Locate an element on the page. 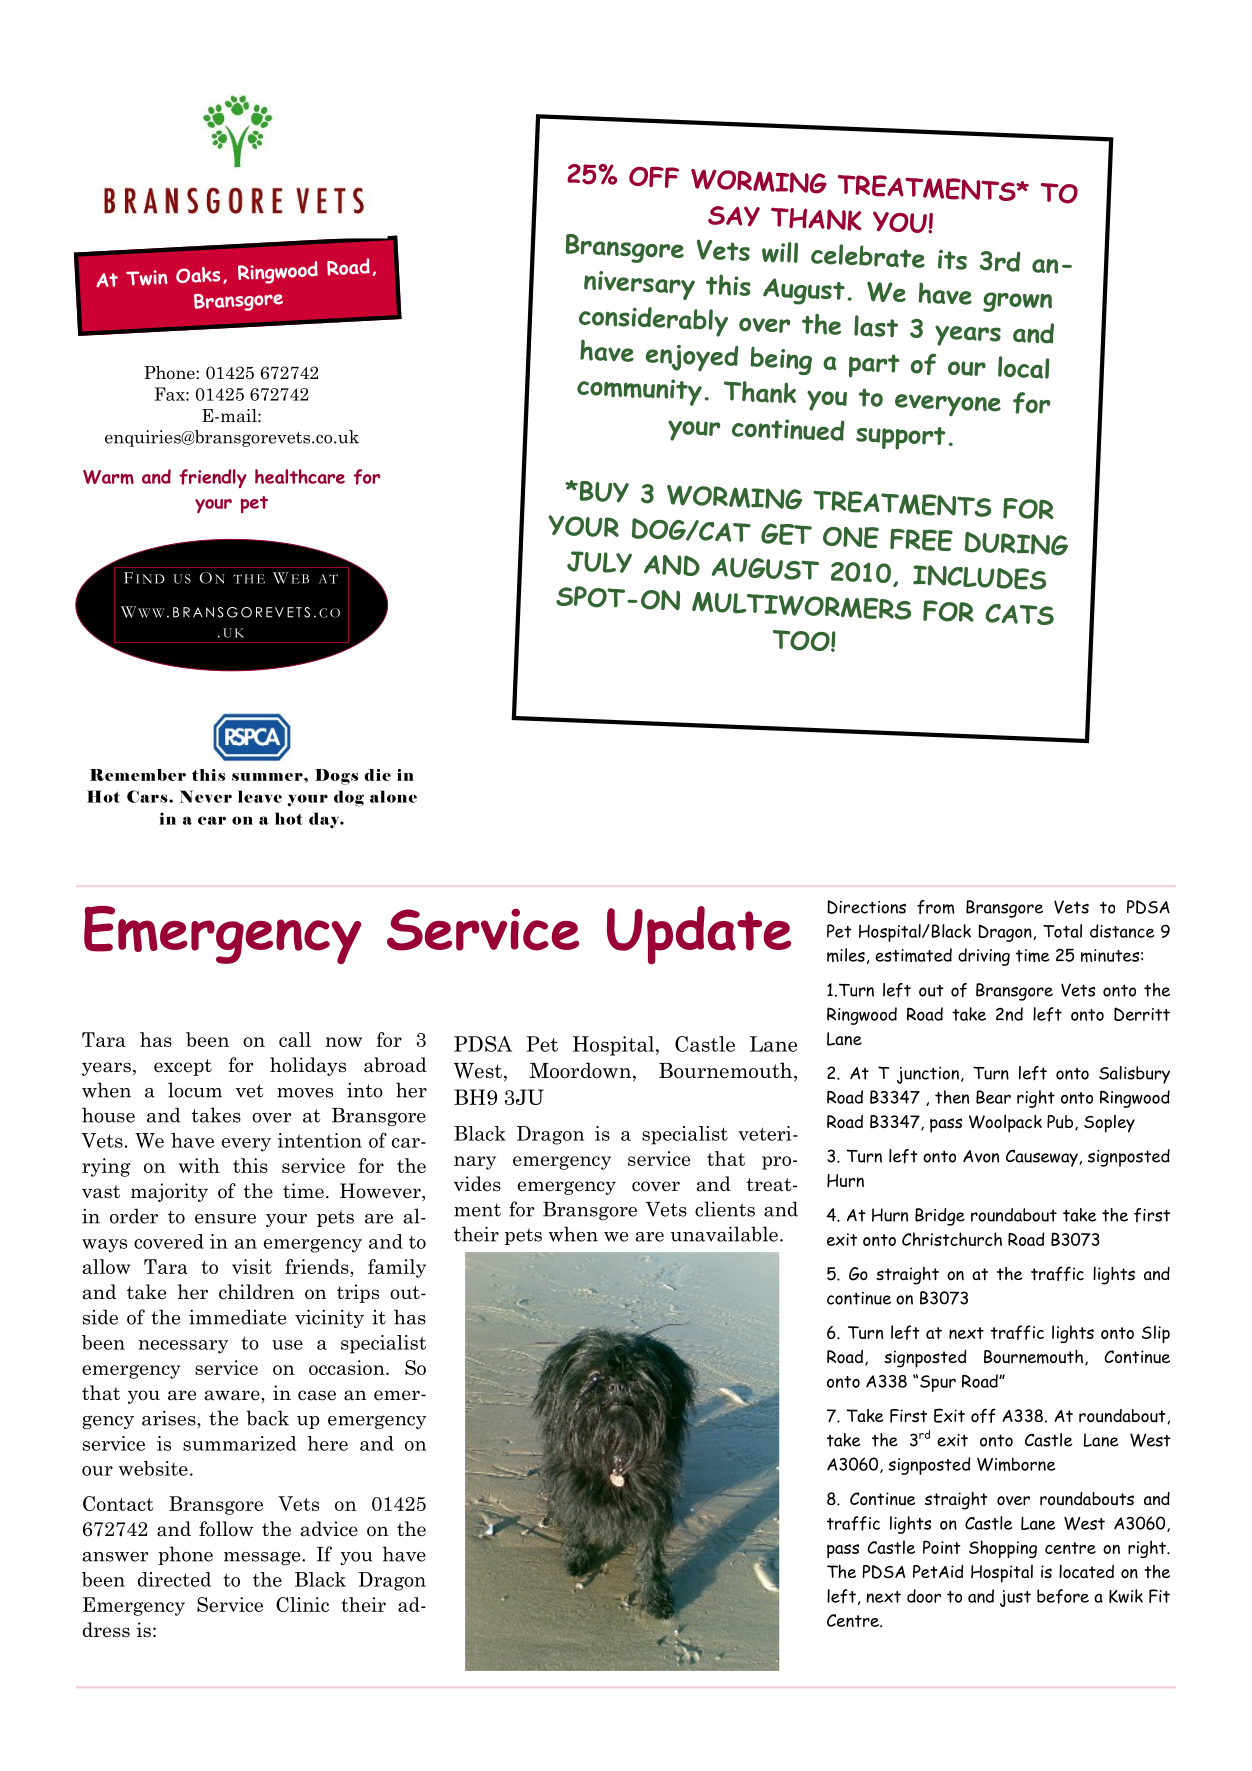 The height and width of the document is (1771, 1252). healthcare is located at coordinates (300, 476).
